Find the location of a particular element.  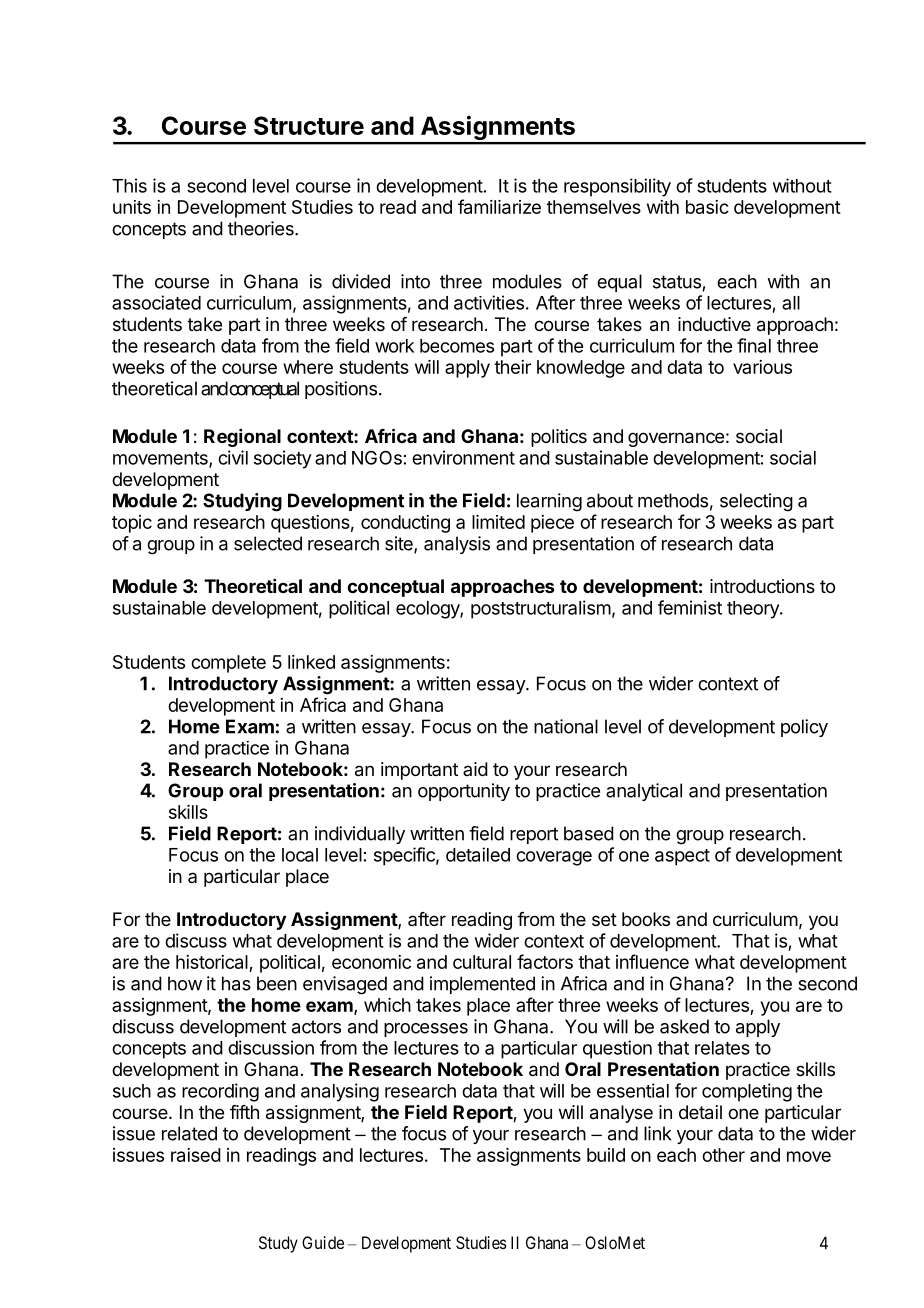

Guide is located at coordinates (323, 1242).
